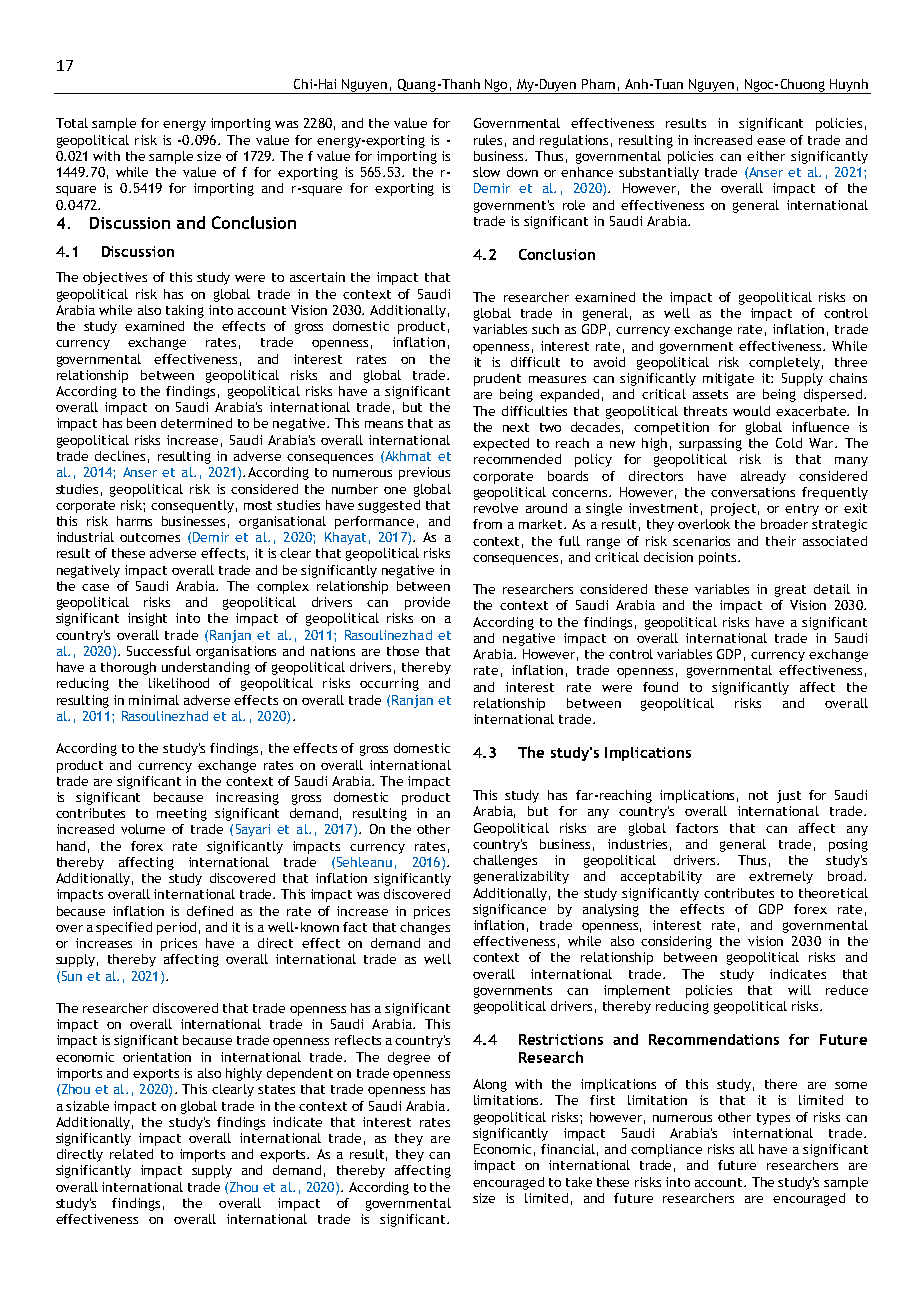 This screenshot has height=1308, width=924. I want to click on slow, so click(486, 172).
